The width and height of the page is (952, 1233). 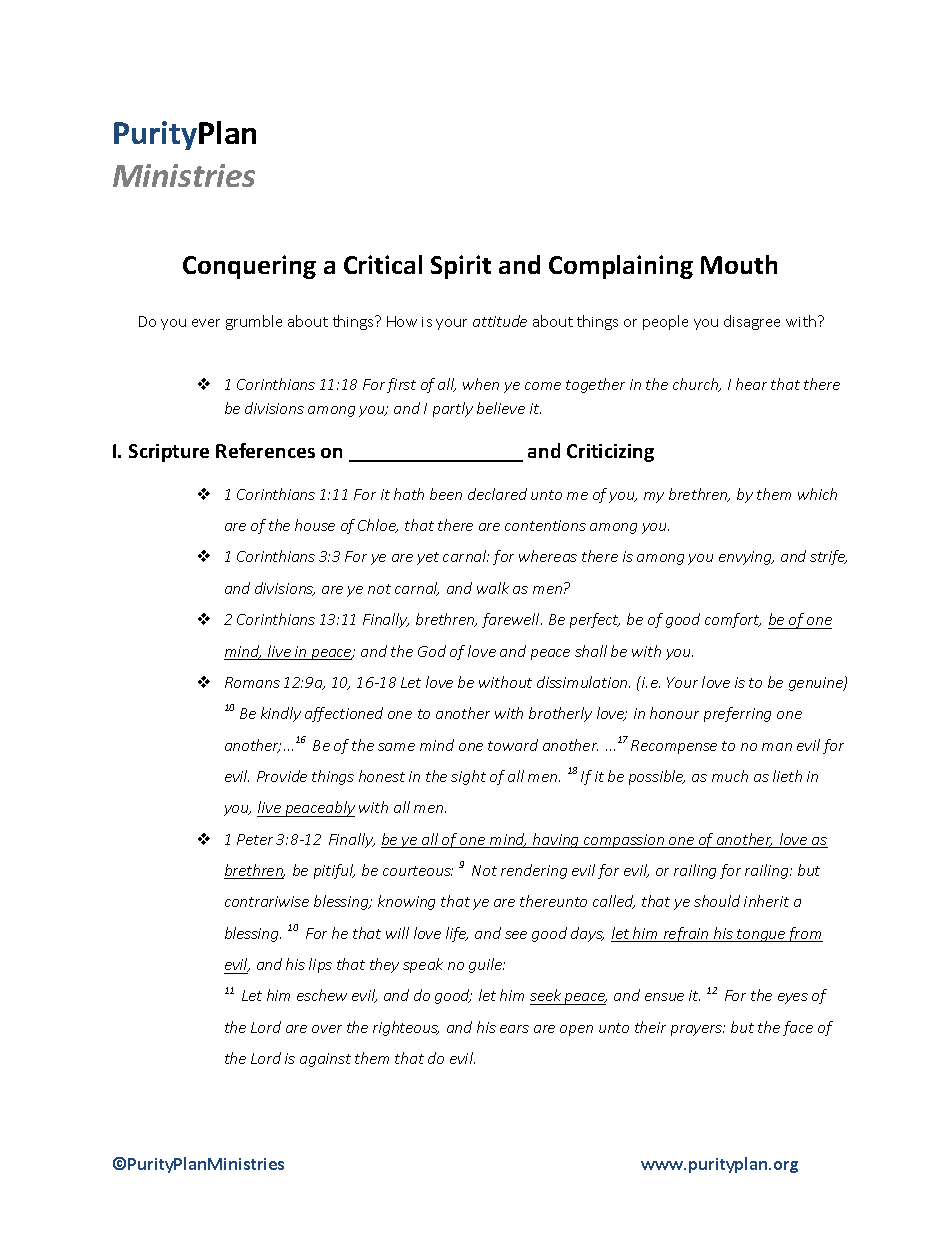 What do you see at coordinates (766, 901) in the page?
I see `inherit` at bounding box center [766, 901].
